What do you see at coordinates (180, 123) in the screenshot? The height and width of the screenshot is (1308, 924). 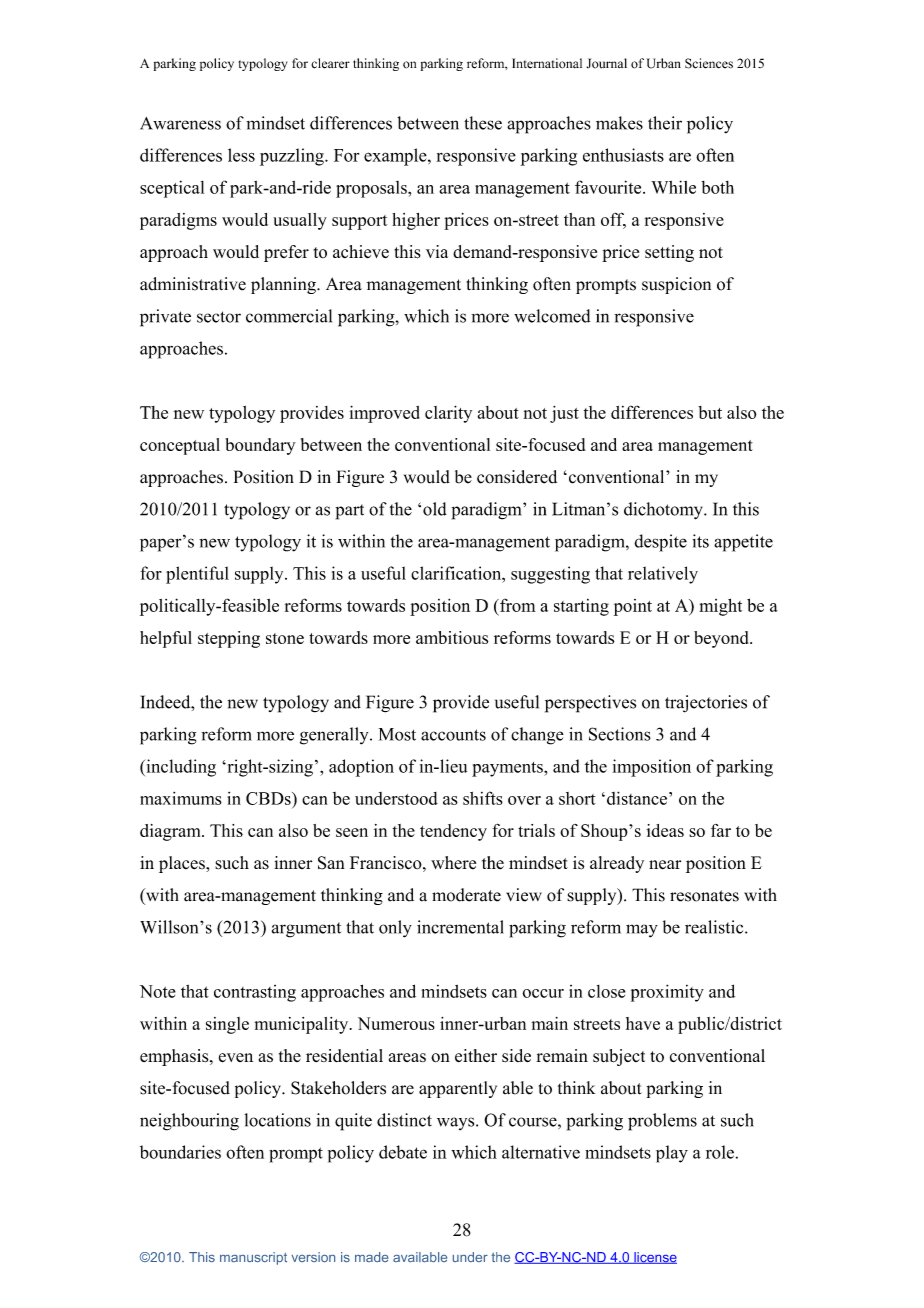 I see `Awareness` at bounding box center [180, 123].
